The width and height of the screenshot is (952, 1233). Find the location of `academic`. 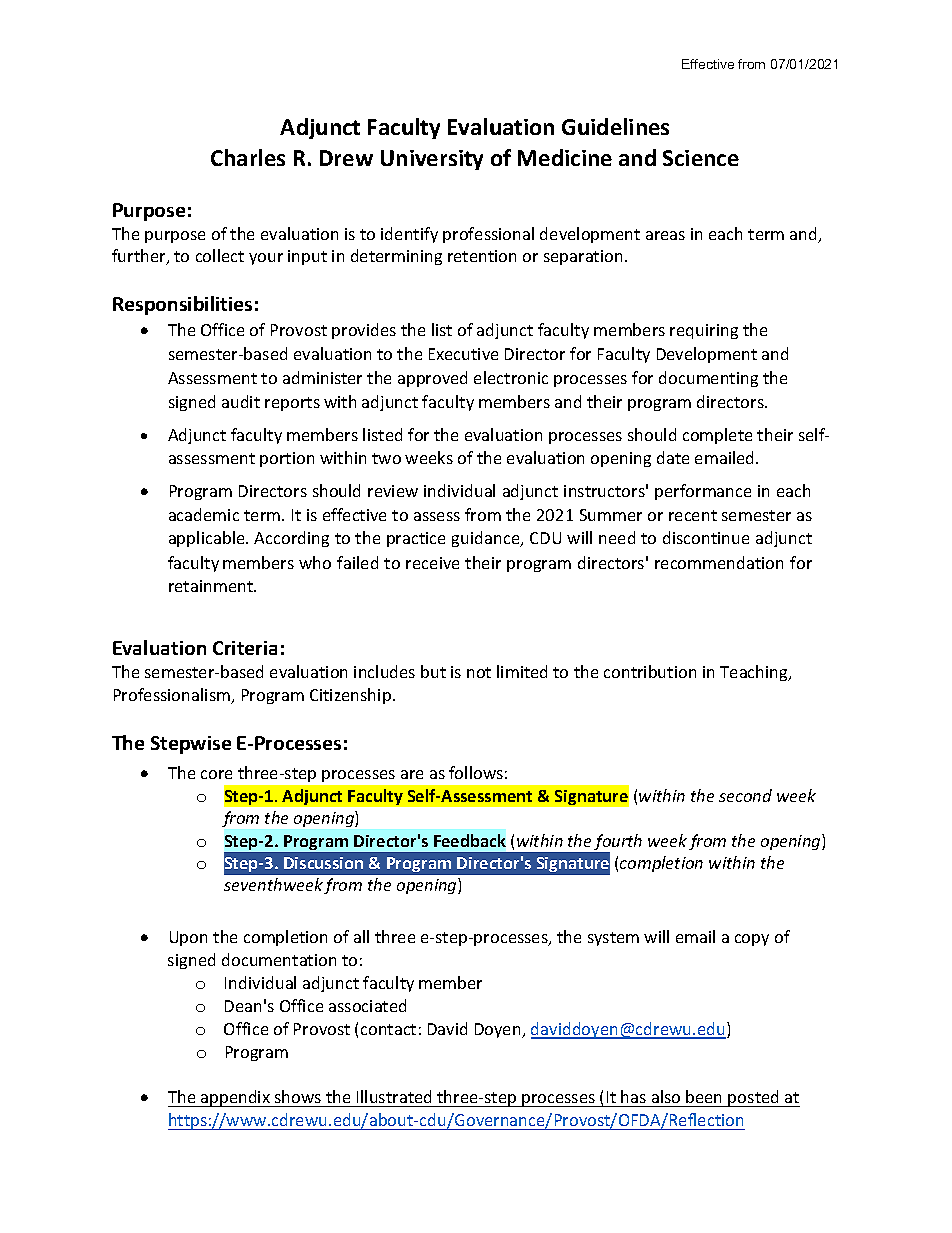

academic is located at coordinates (204, 514).
